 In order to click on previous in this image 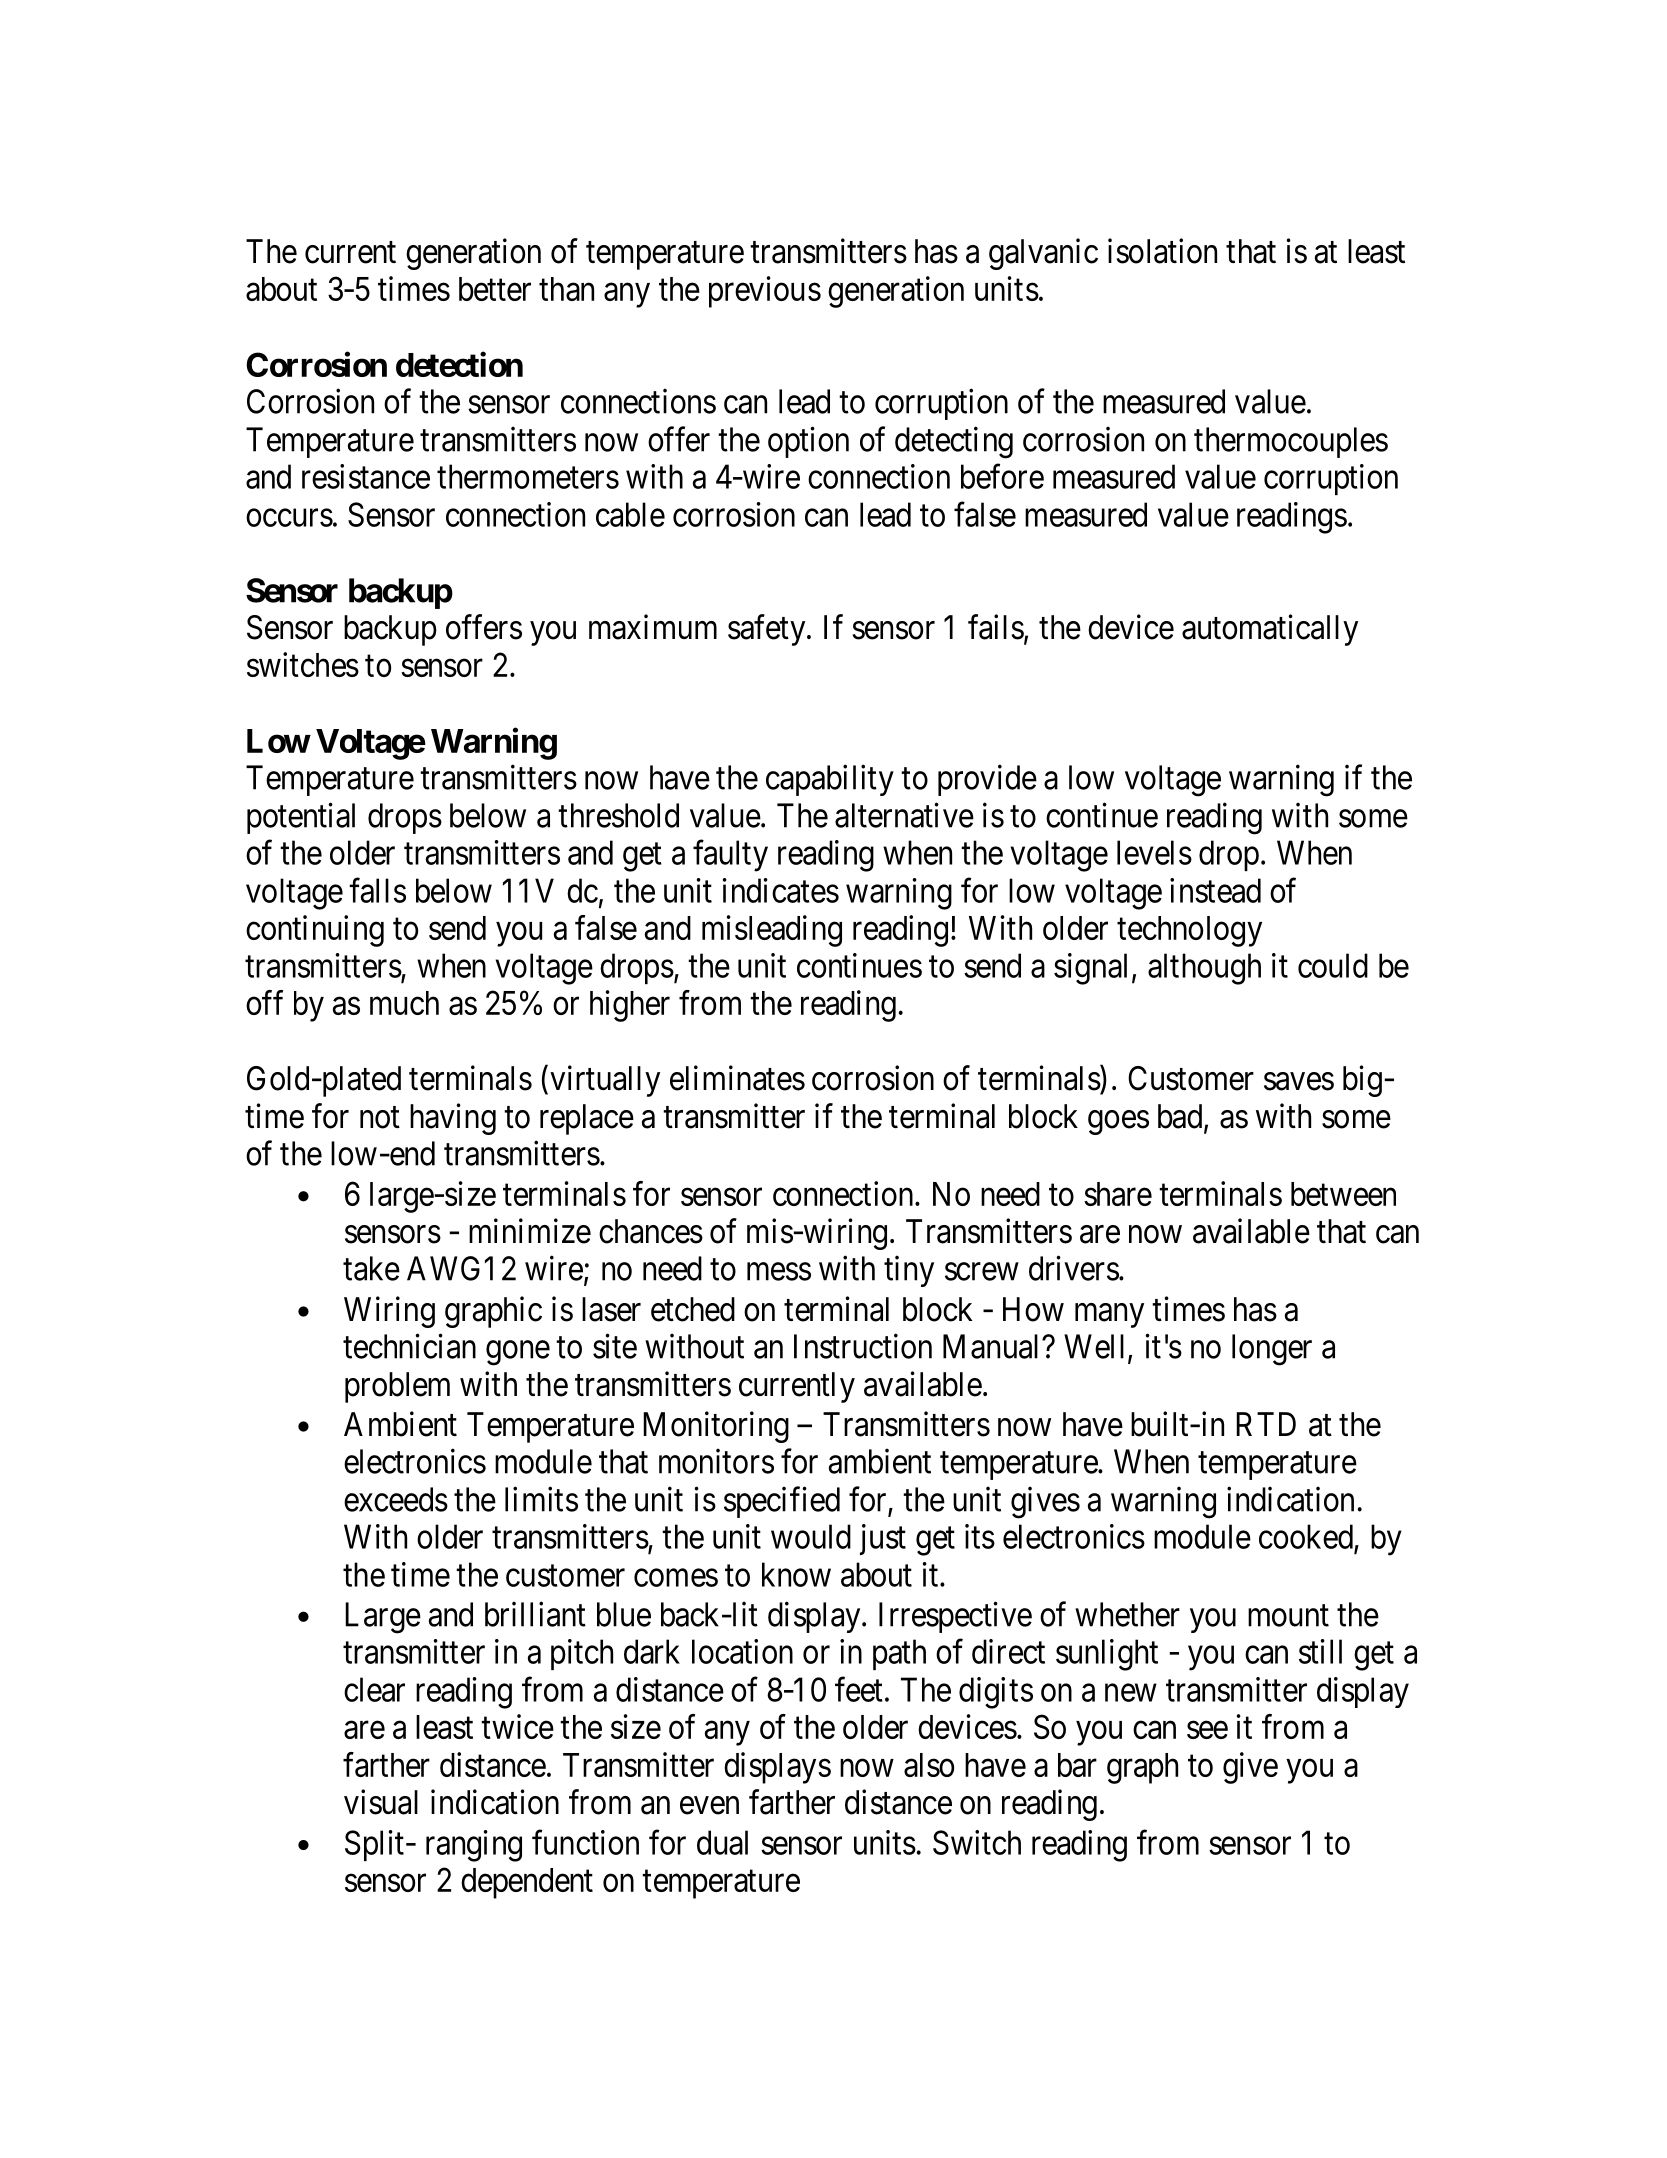, I will do `click(765, 292)`.
